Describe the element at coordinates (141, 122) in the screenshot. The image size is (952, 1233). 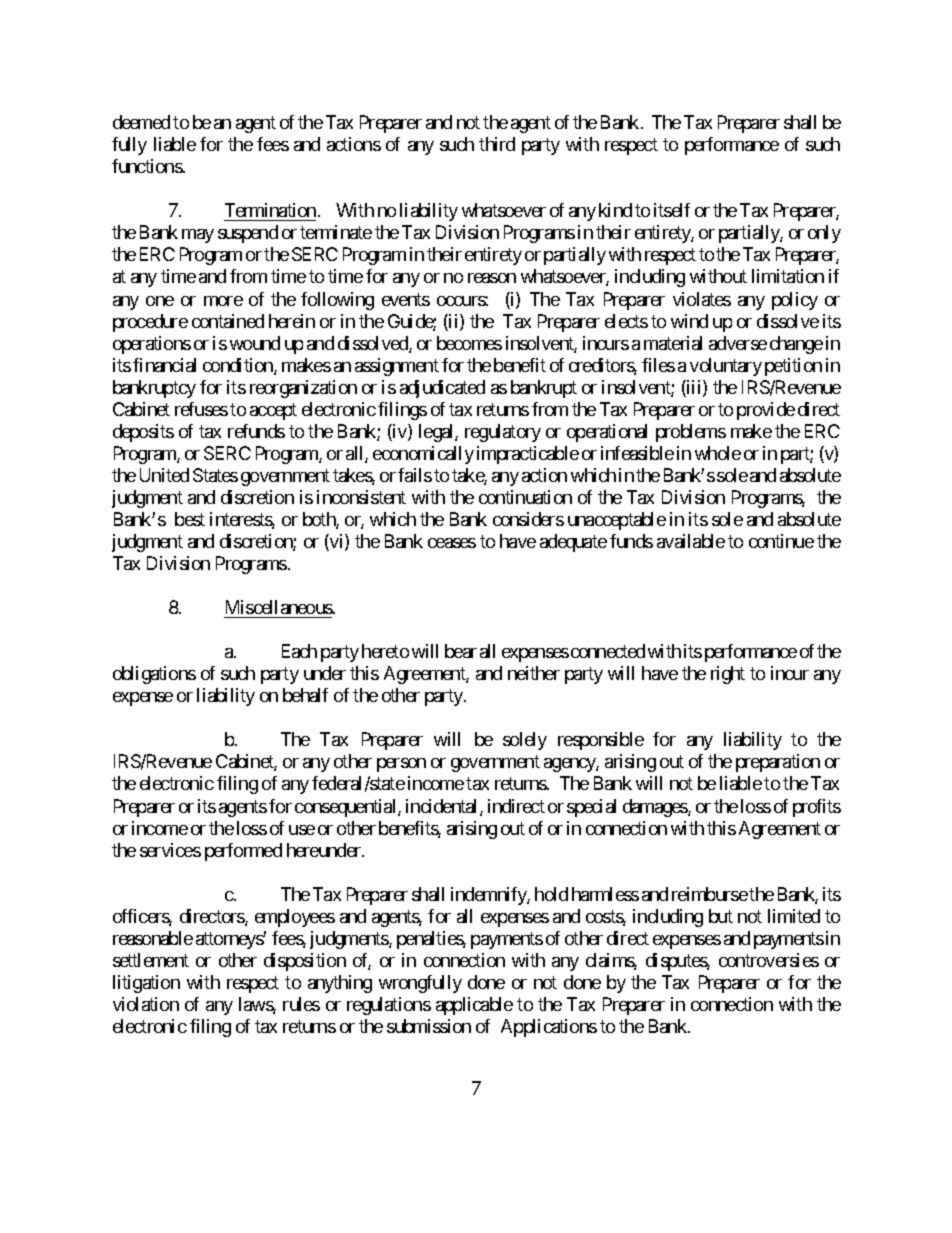
I see `deemed` at that location.
